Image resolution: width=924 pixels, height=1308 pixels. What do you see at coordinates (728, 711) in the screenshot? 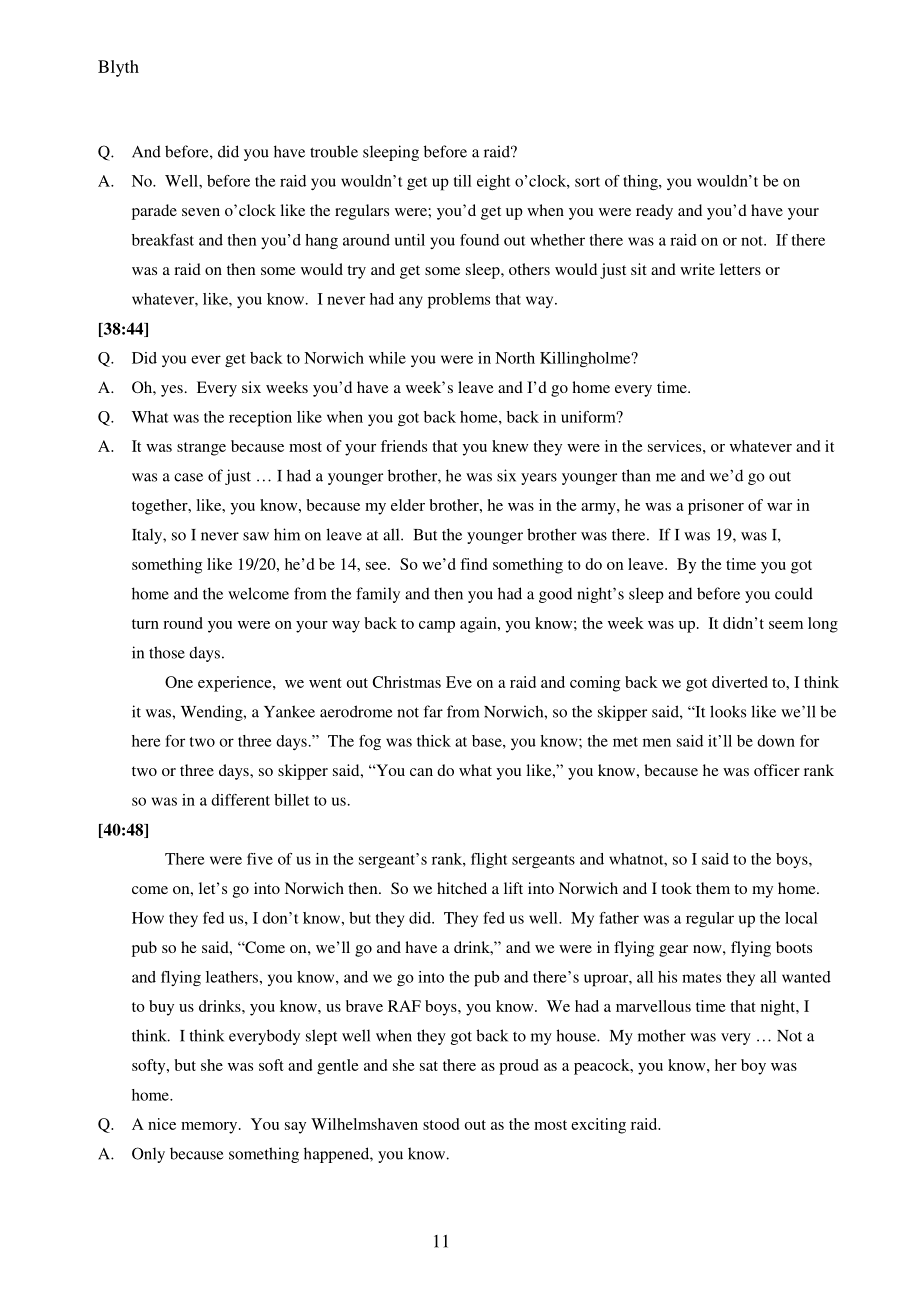
I see `looks` at bounding box center [728, 711].
